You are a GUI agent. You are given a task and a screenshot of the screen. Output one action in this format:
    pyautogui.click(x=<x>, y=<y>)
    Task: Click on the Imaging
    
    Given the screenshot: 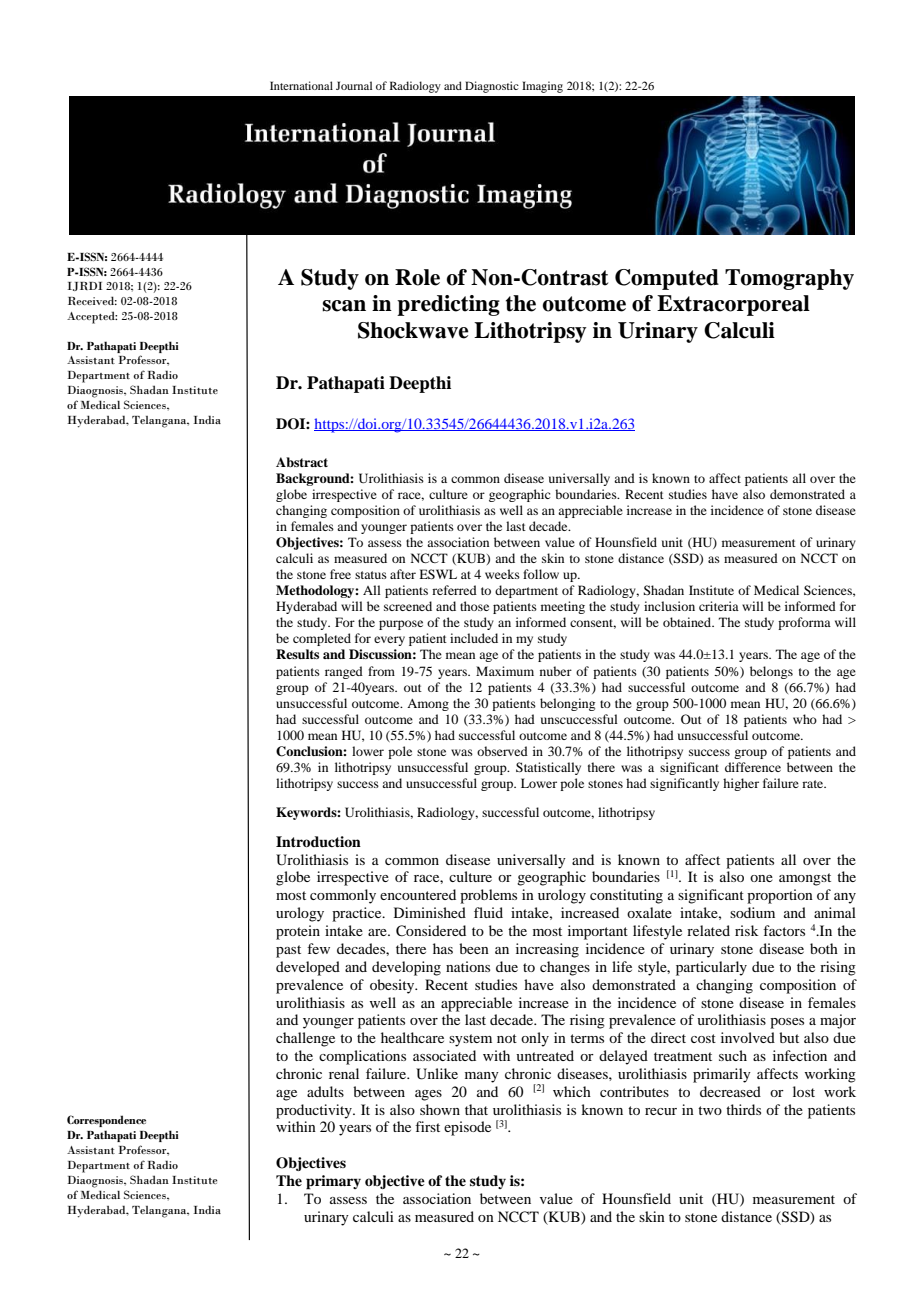 What is the action you would take?
    pyautogui.click(x=542, y=87)
